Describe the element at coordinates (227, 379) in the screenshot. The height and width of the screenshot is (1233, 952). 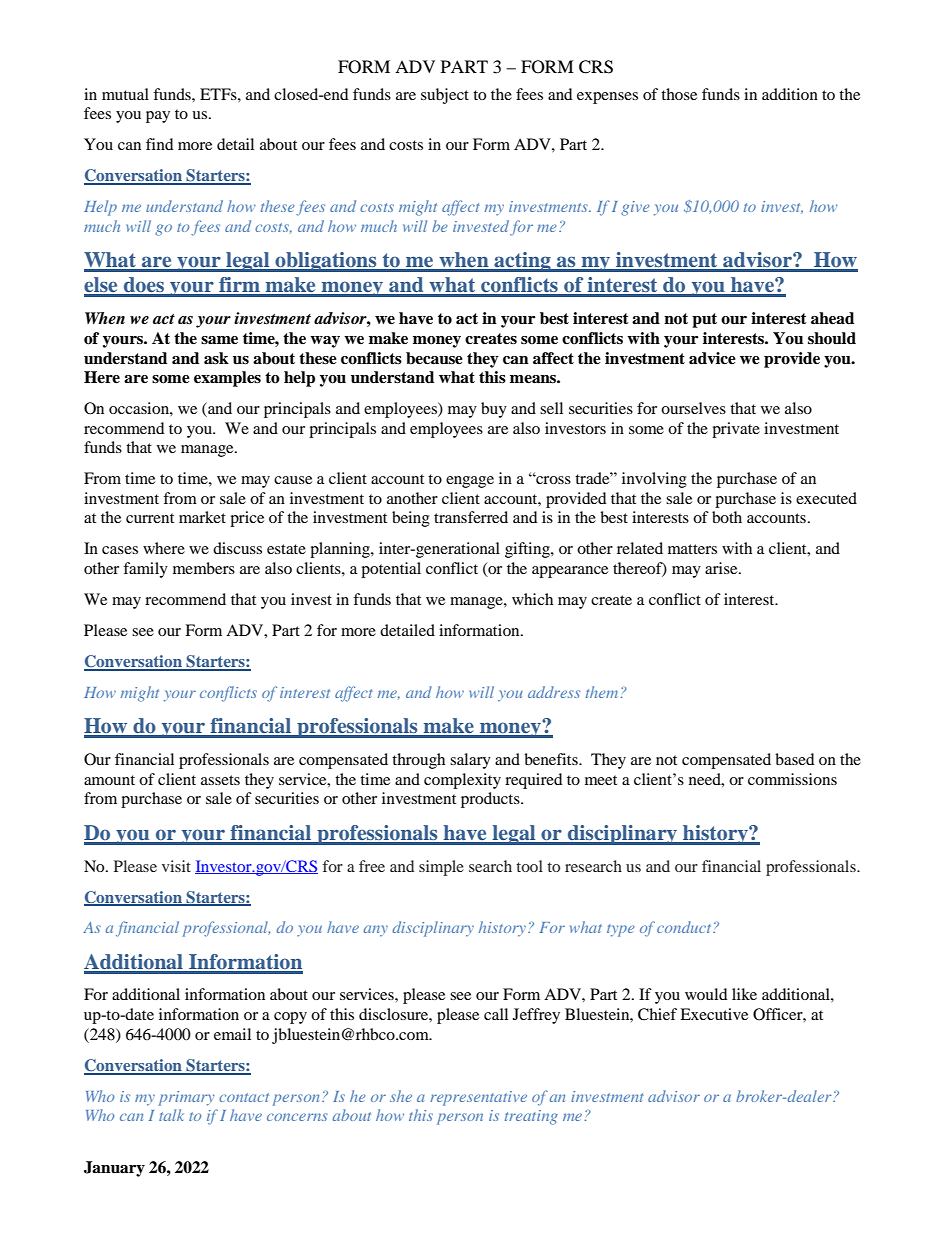
I see `examples` at that location.
